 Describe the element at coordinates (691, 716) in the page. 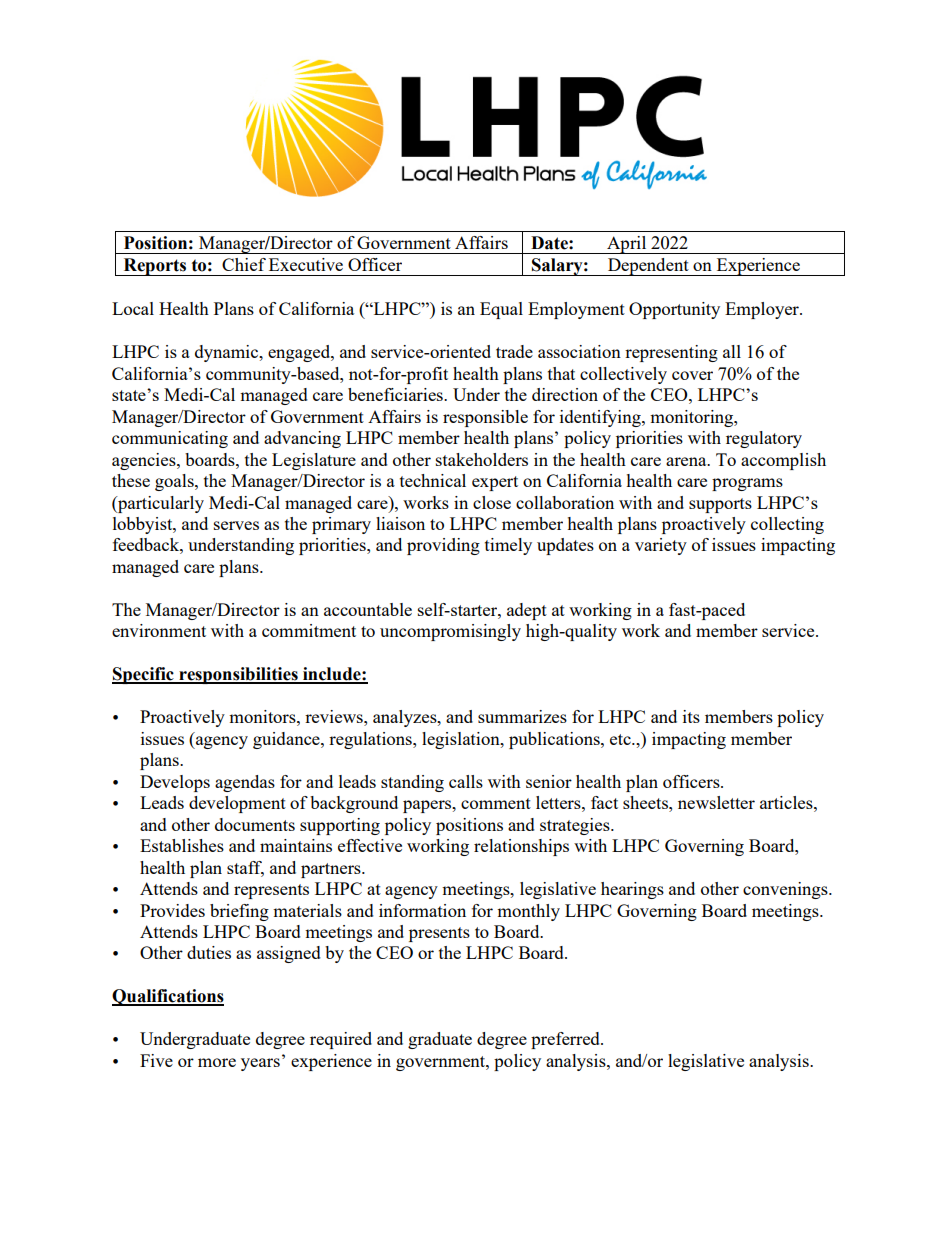

I see `its` at that location.
